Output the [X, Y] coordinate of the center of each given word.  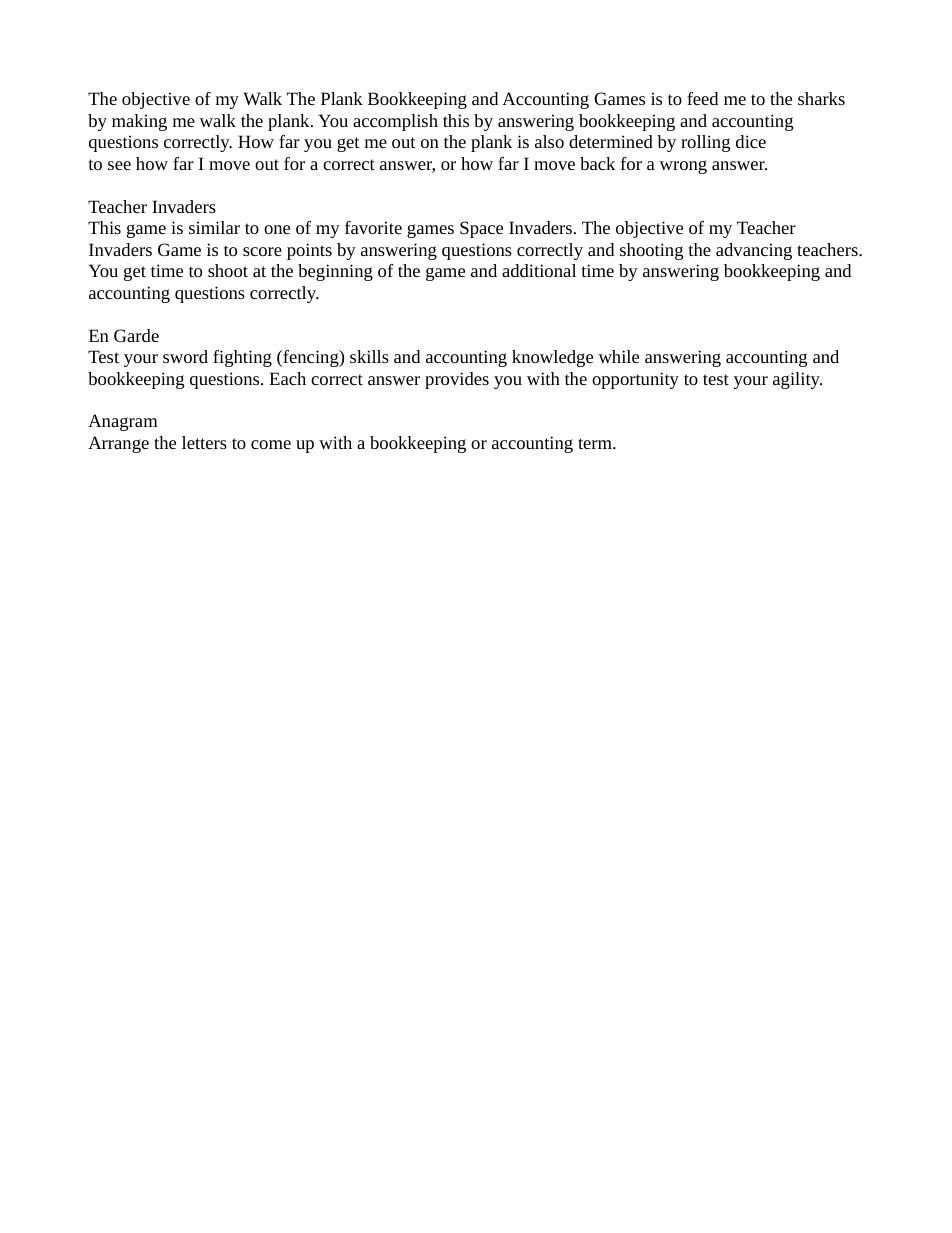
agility [797, 380]
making [139, 122]
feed [702, 98]
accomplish [395, 122]
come [271, 444]
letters [204, 442]
